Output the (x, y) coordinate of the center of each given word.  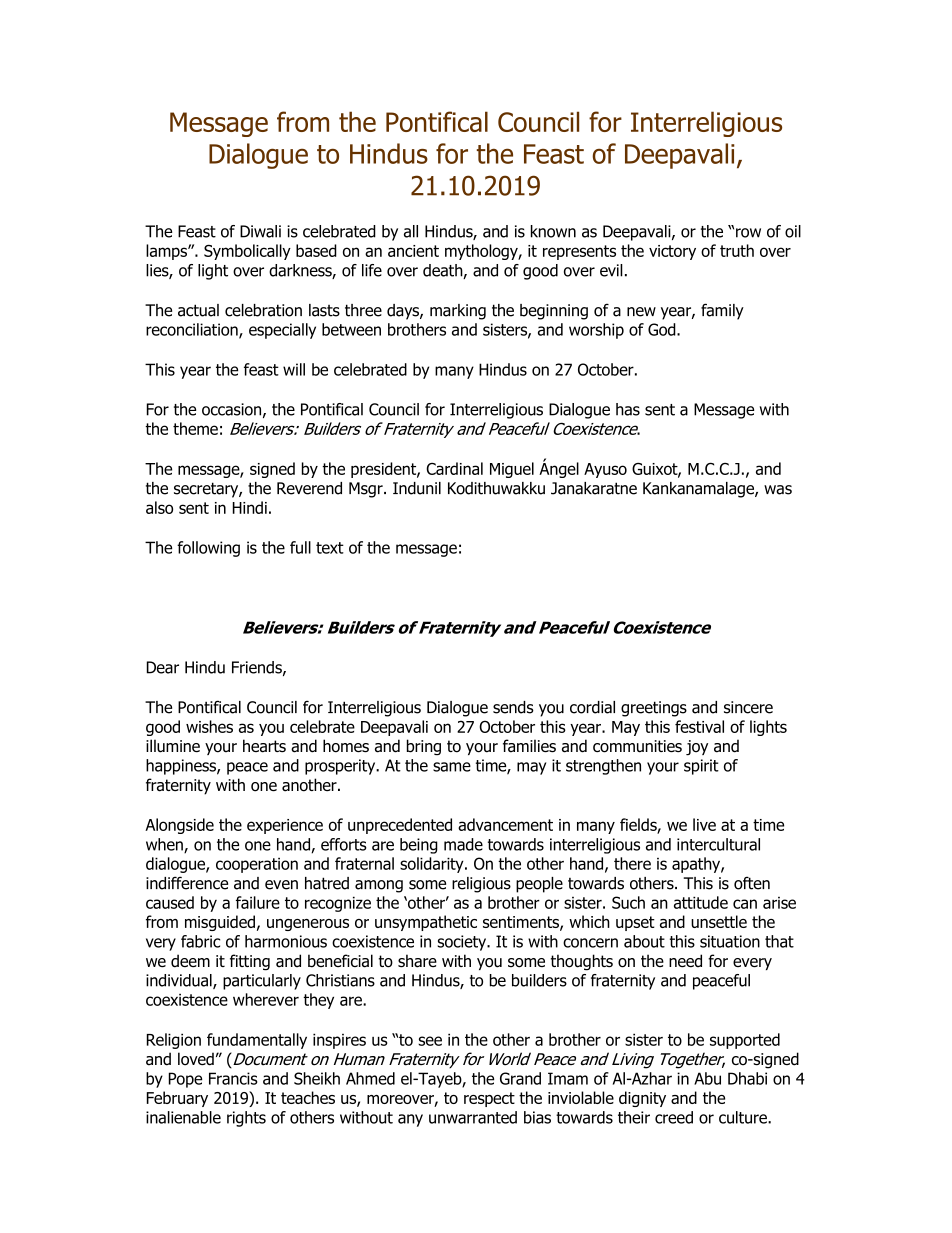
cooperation (257, 865)
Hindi (250, 507)
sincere (748, 707)
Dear (163, 667)
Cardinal (454, 468)
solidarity (433, 865)
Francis (233, 1078)
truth (737, 250)
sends (513, 707)
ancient (413, 251)
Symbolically (247, 252)
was (778, 490)
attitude (701, 902)
